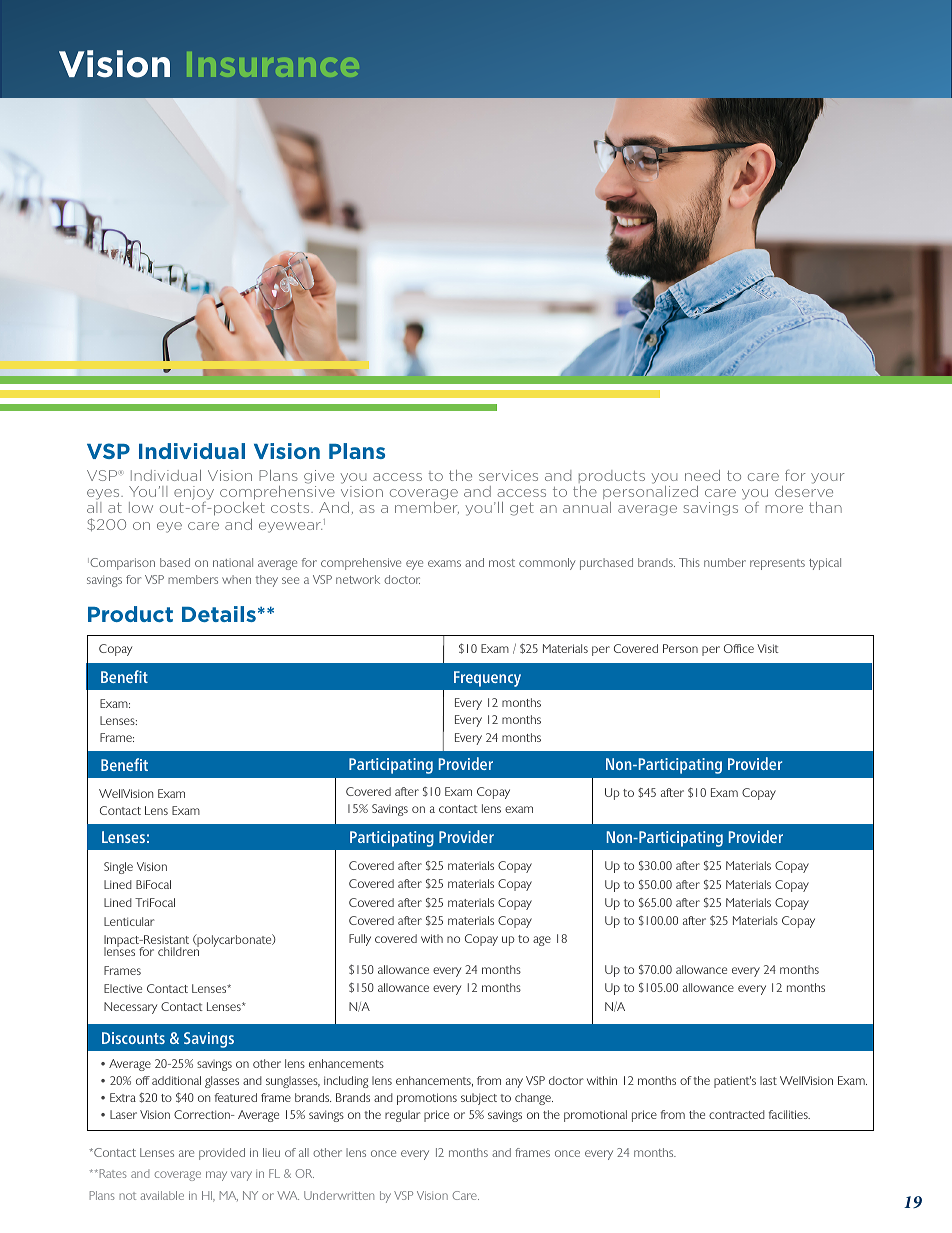 This screenshot has width=952, height=1233. Describe the element at coordinates (358, 579) in the screenshot. I see `network` at that location.
